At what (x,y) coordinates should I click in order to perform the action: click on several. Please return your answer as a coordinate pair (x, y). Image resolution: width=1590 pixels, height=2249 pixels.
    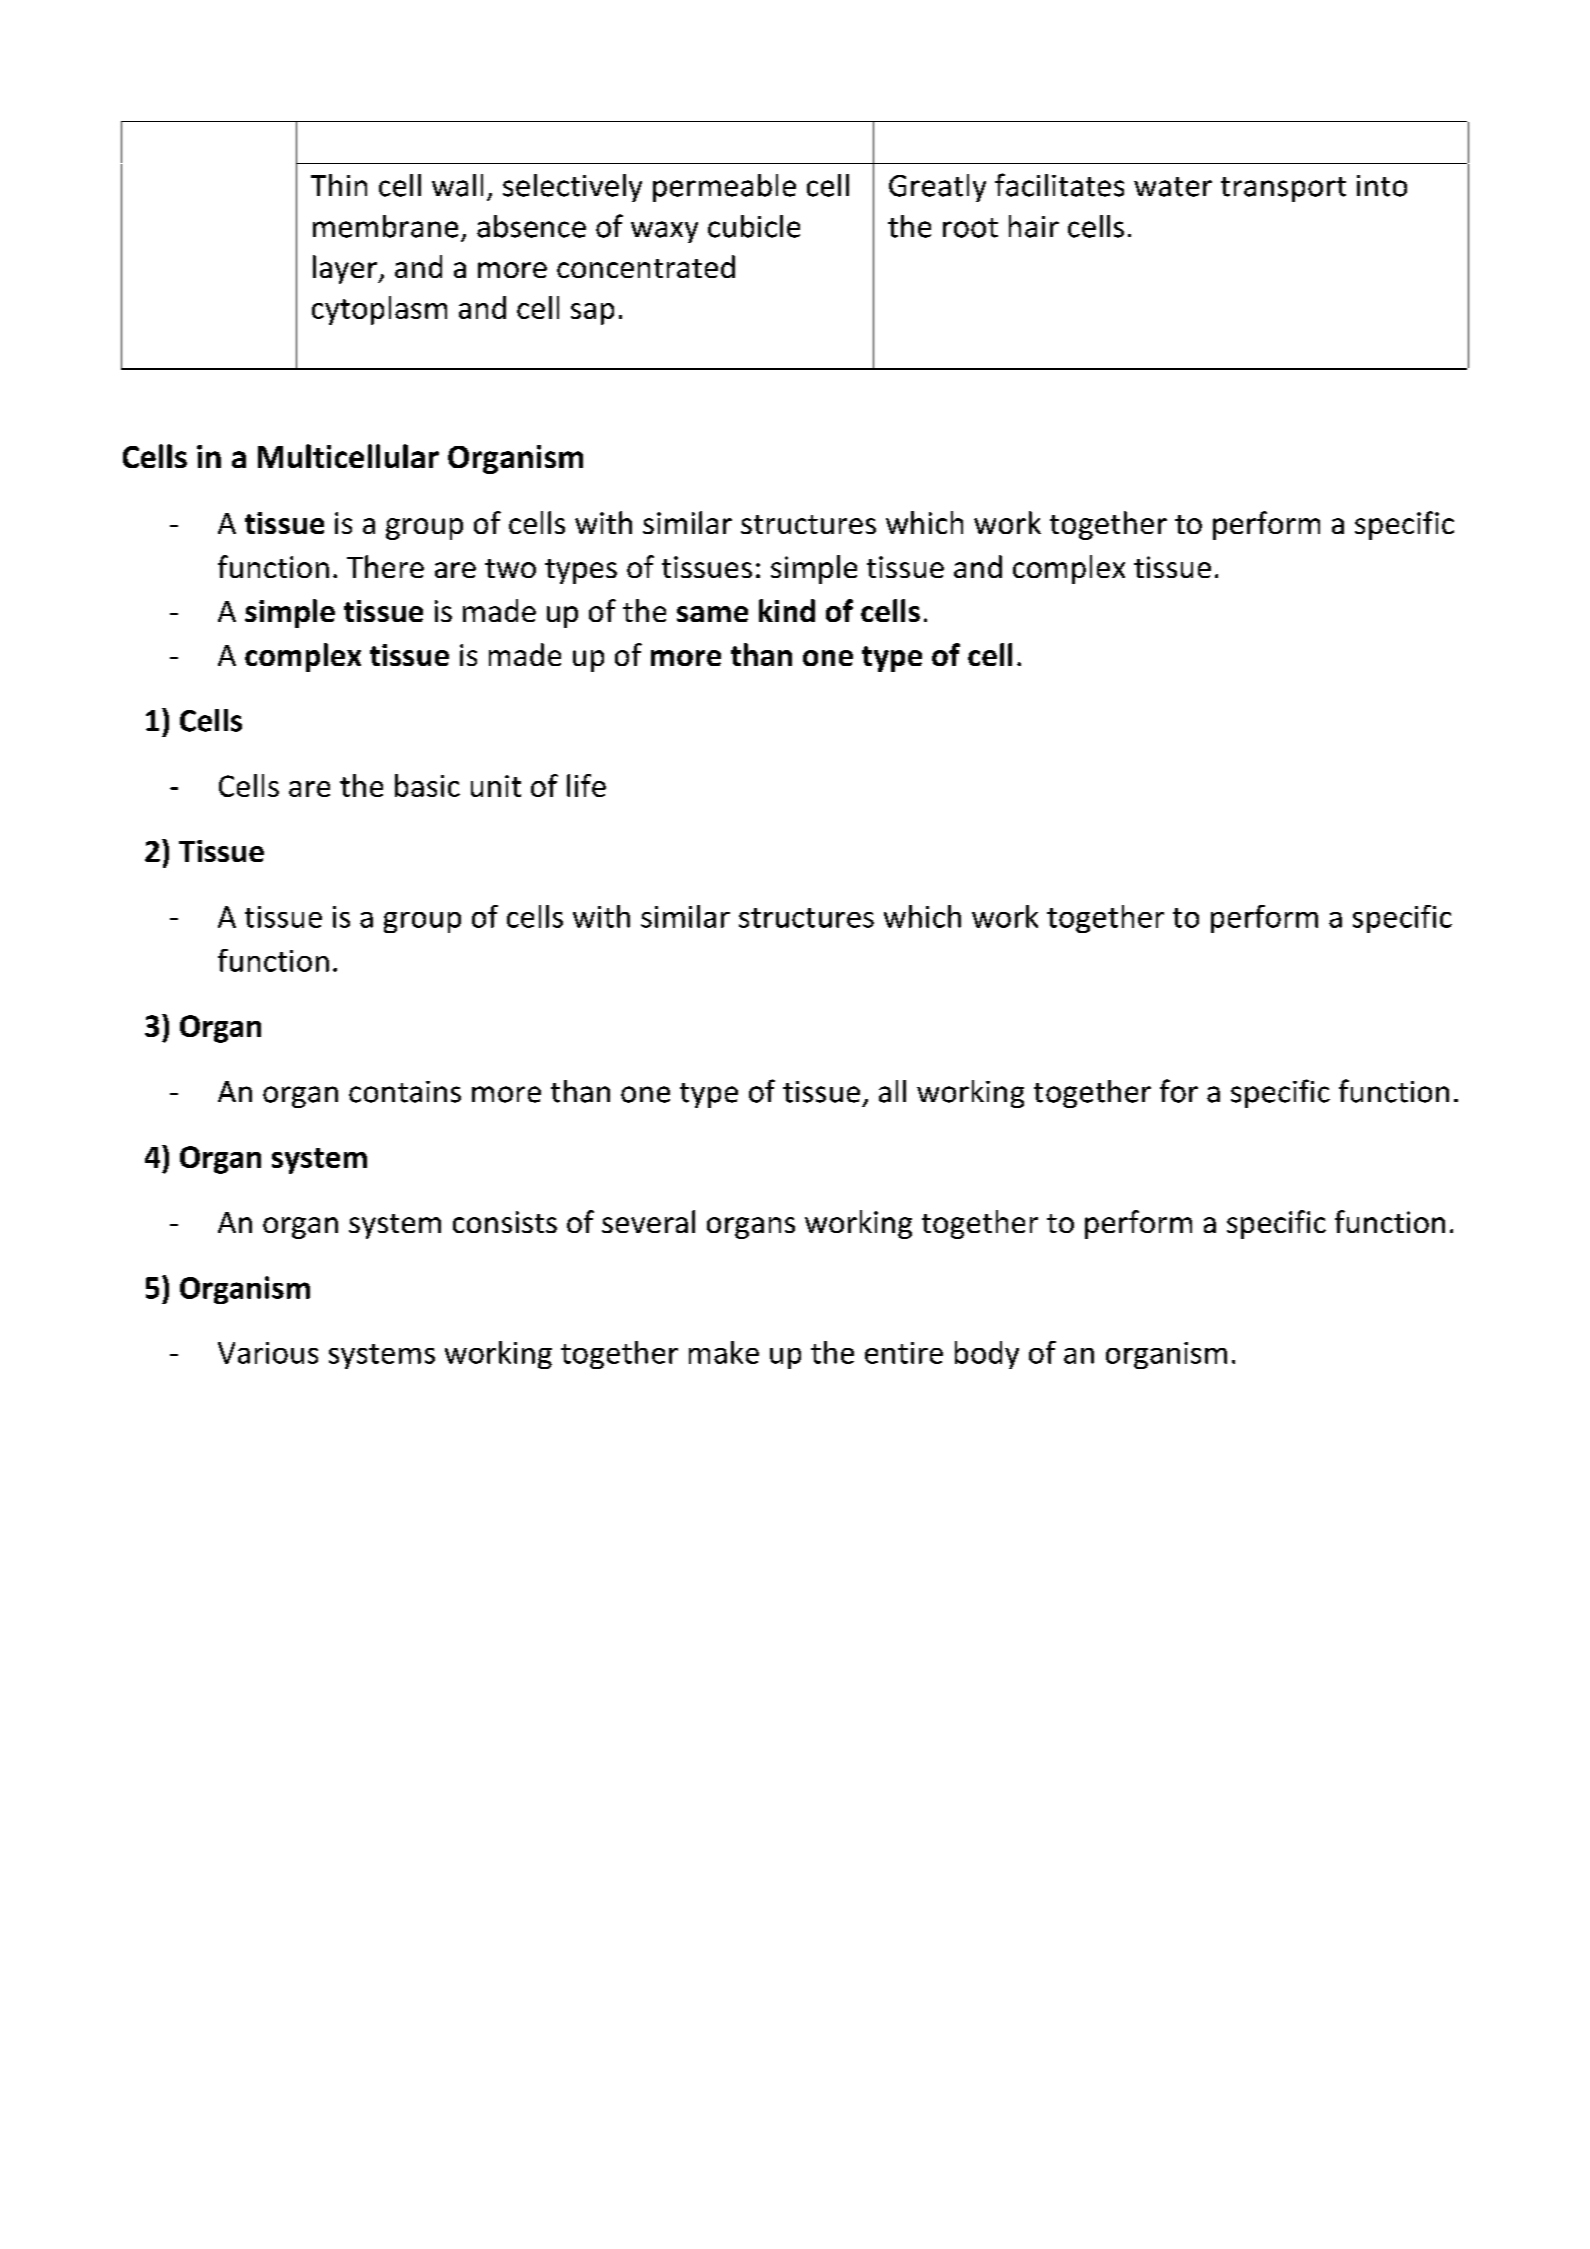
    Looking at the image, I should click on (648, 1221).
